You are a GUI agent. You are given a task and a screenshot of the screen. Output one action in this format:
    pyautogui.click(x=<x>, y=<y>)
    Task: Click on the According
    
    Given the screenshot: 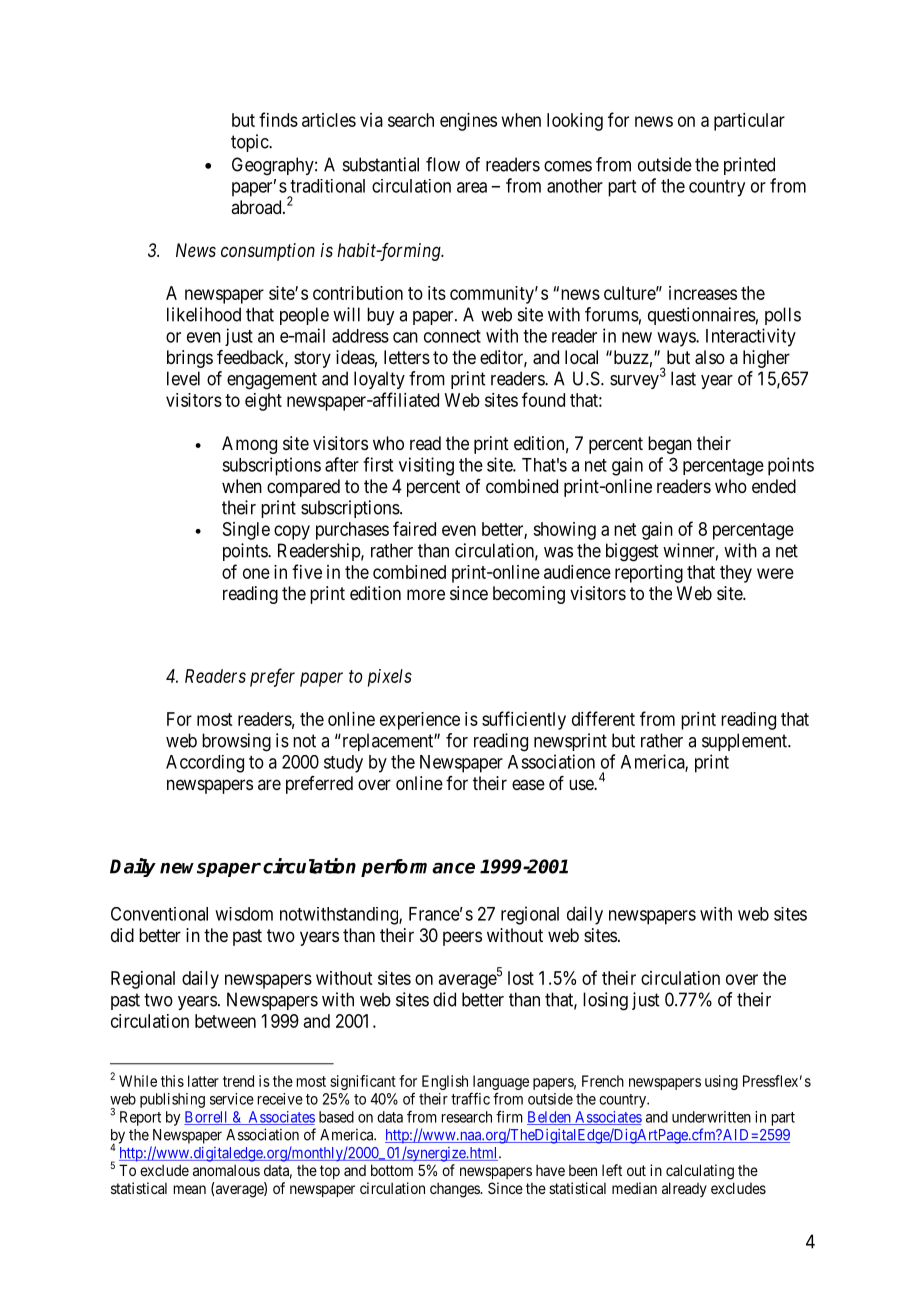 What is the action you would take?
    pyautogui.click(x=205, y=764)
